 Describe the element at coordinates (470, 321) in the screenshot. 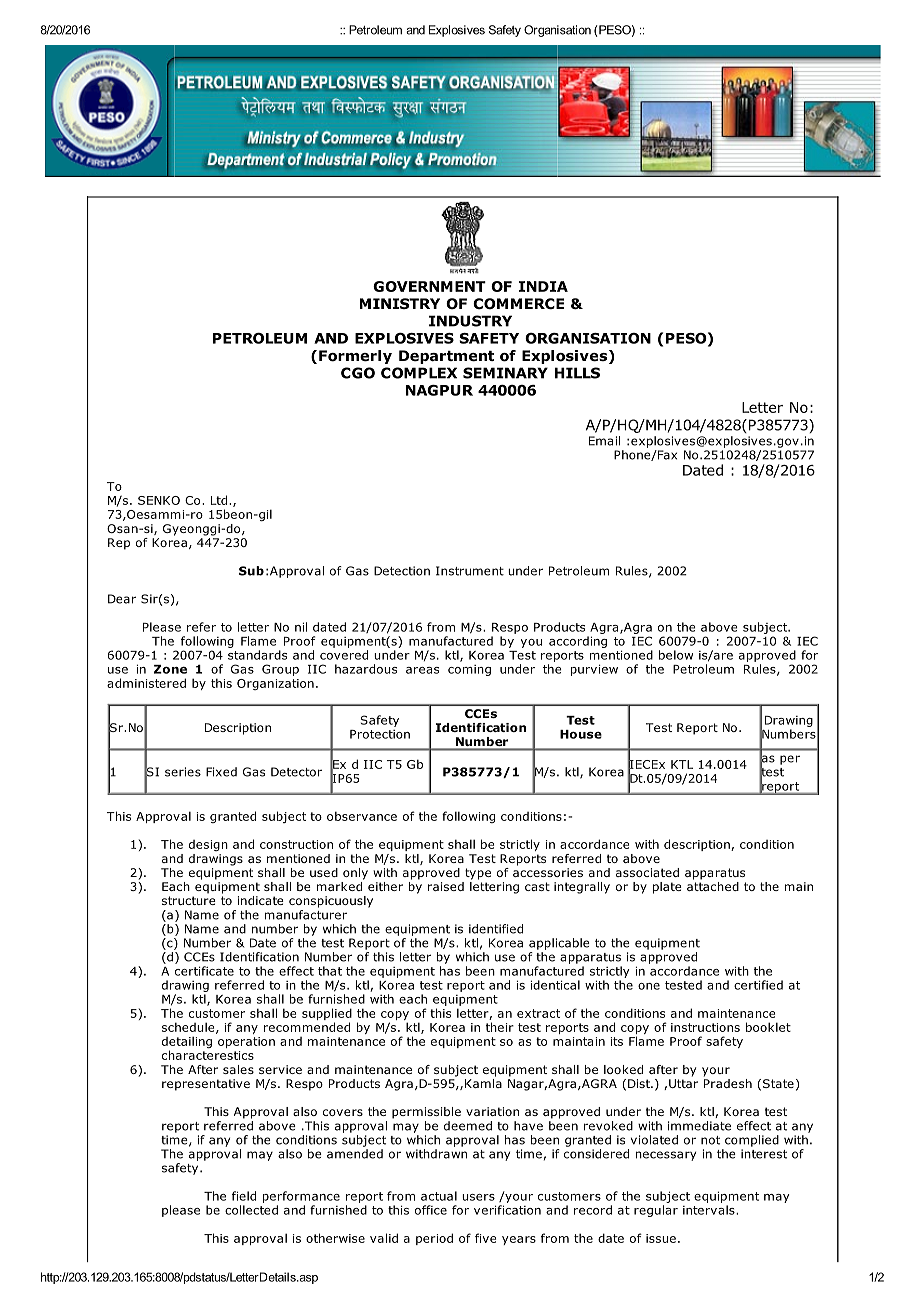

I see `INDUSTRY` at that location.
